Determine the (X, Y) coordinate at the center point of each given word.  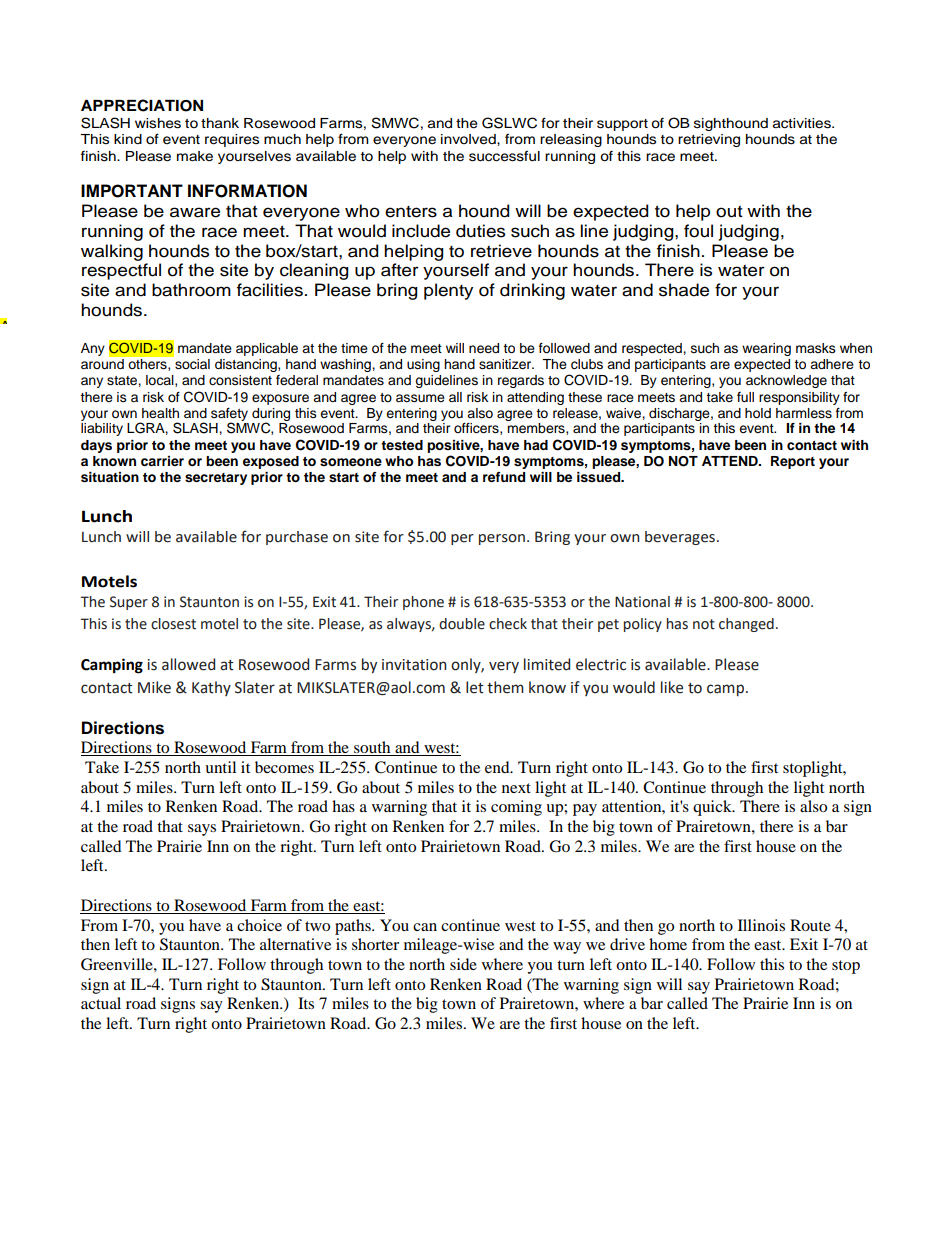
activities (803, 123)
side (463, 964)
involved (469, 140)
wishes (158, 123)
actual (101, 1003)
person (502, 539)
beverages (680, 538)
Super (129, 603)
